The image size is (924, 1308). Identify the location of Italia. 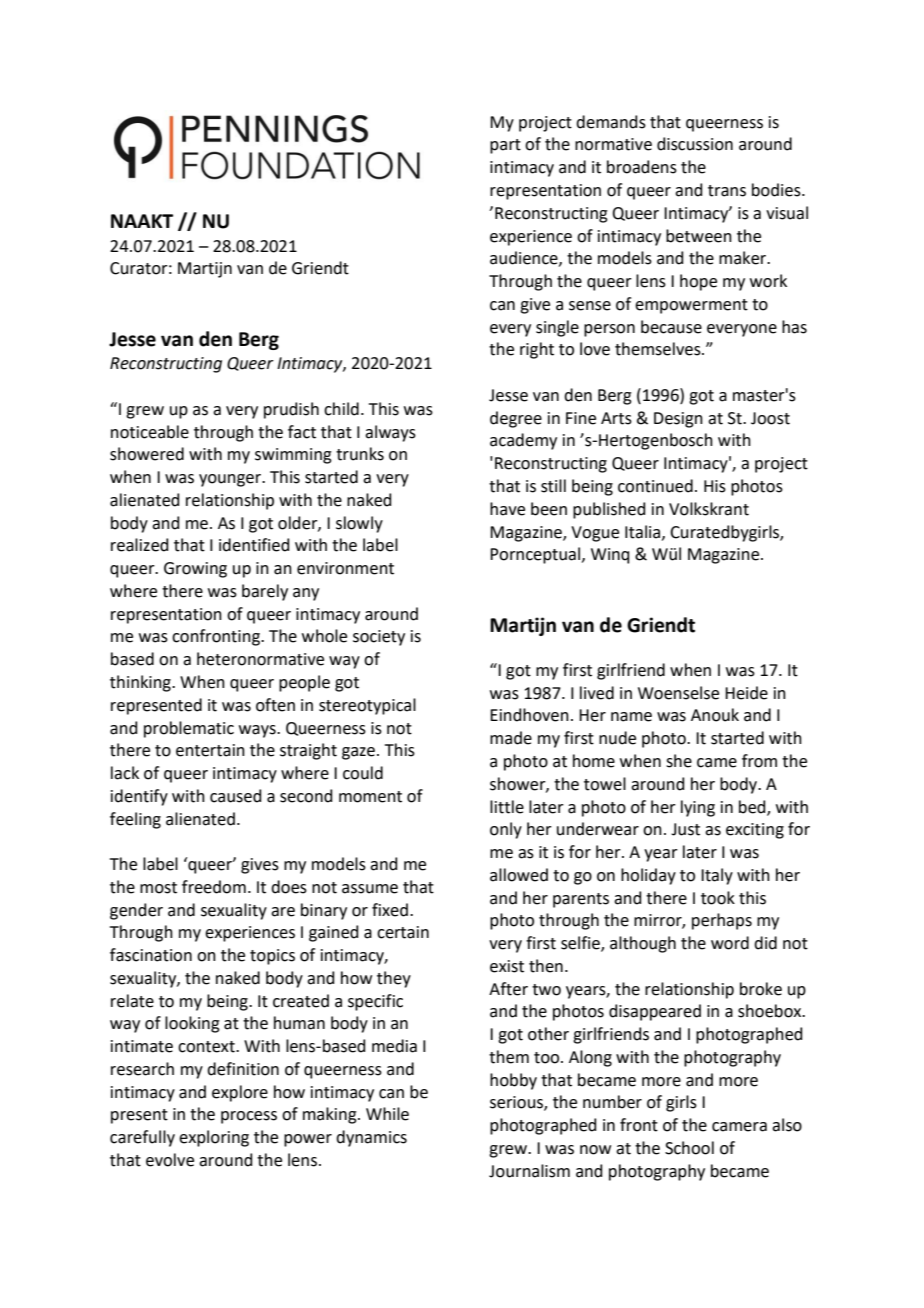
(644, 532).
